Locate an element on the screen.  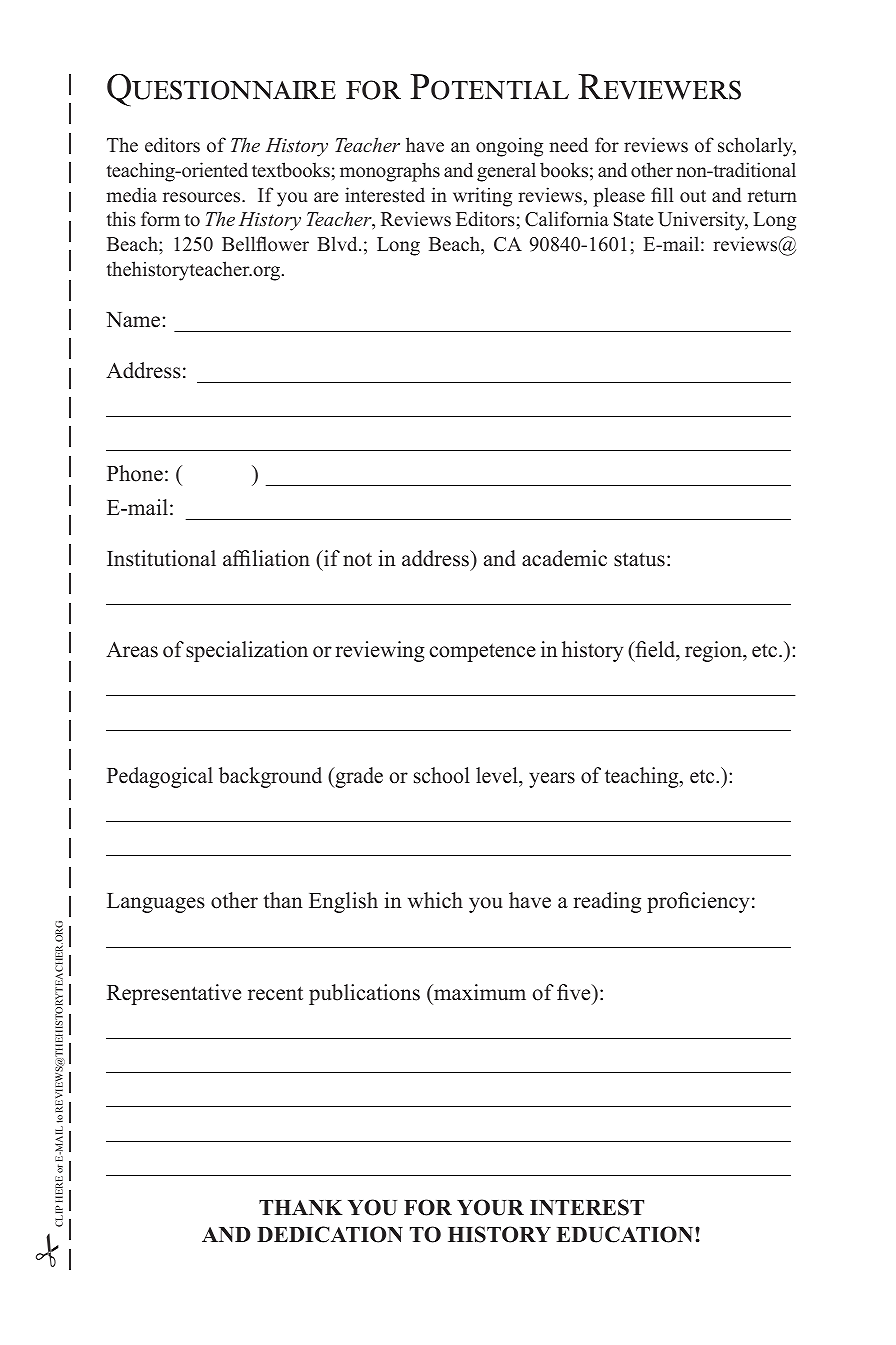
specialization is located at coordinates (247, 651).
